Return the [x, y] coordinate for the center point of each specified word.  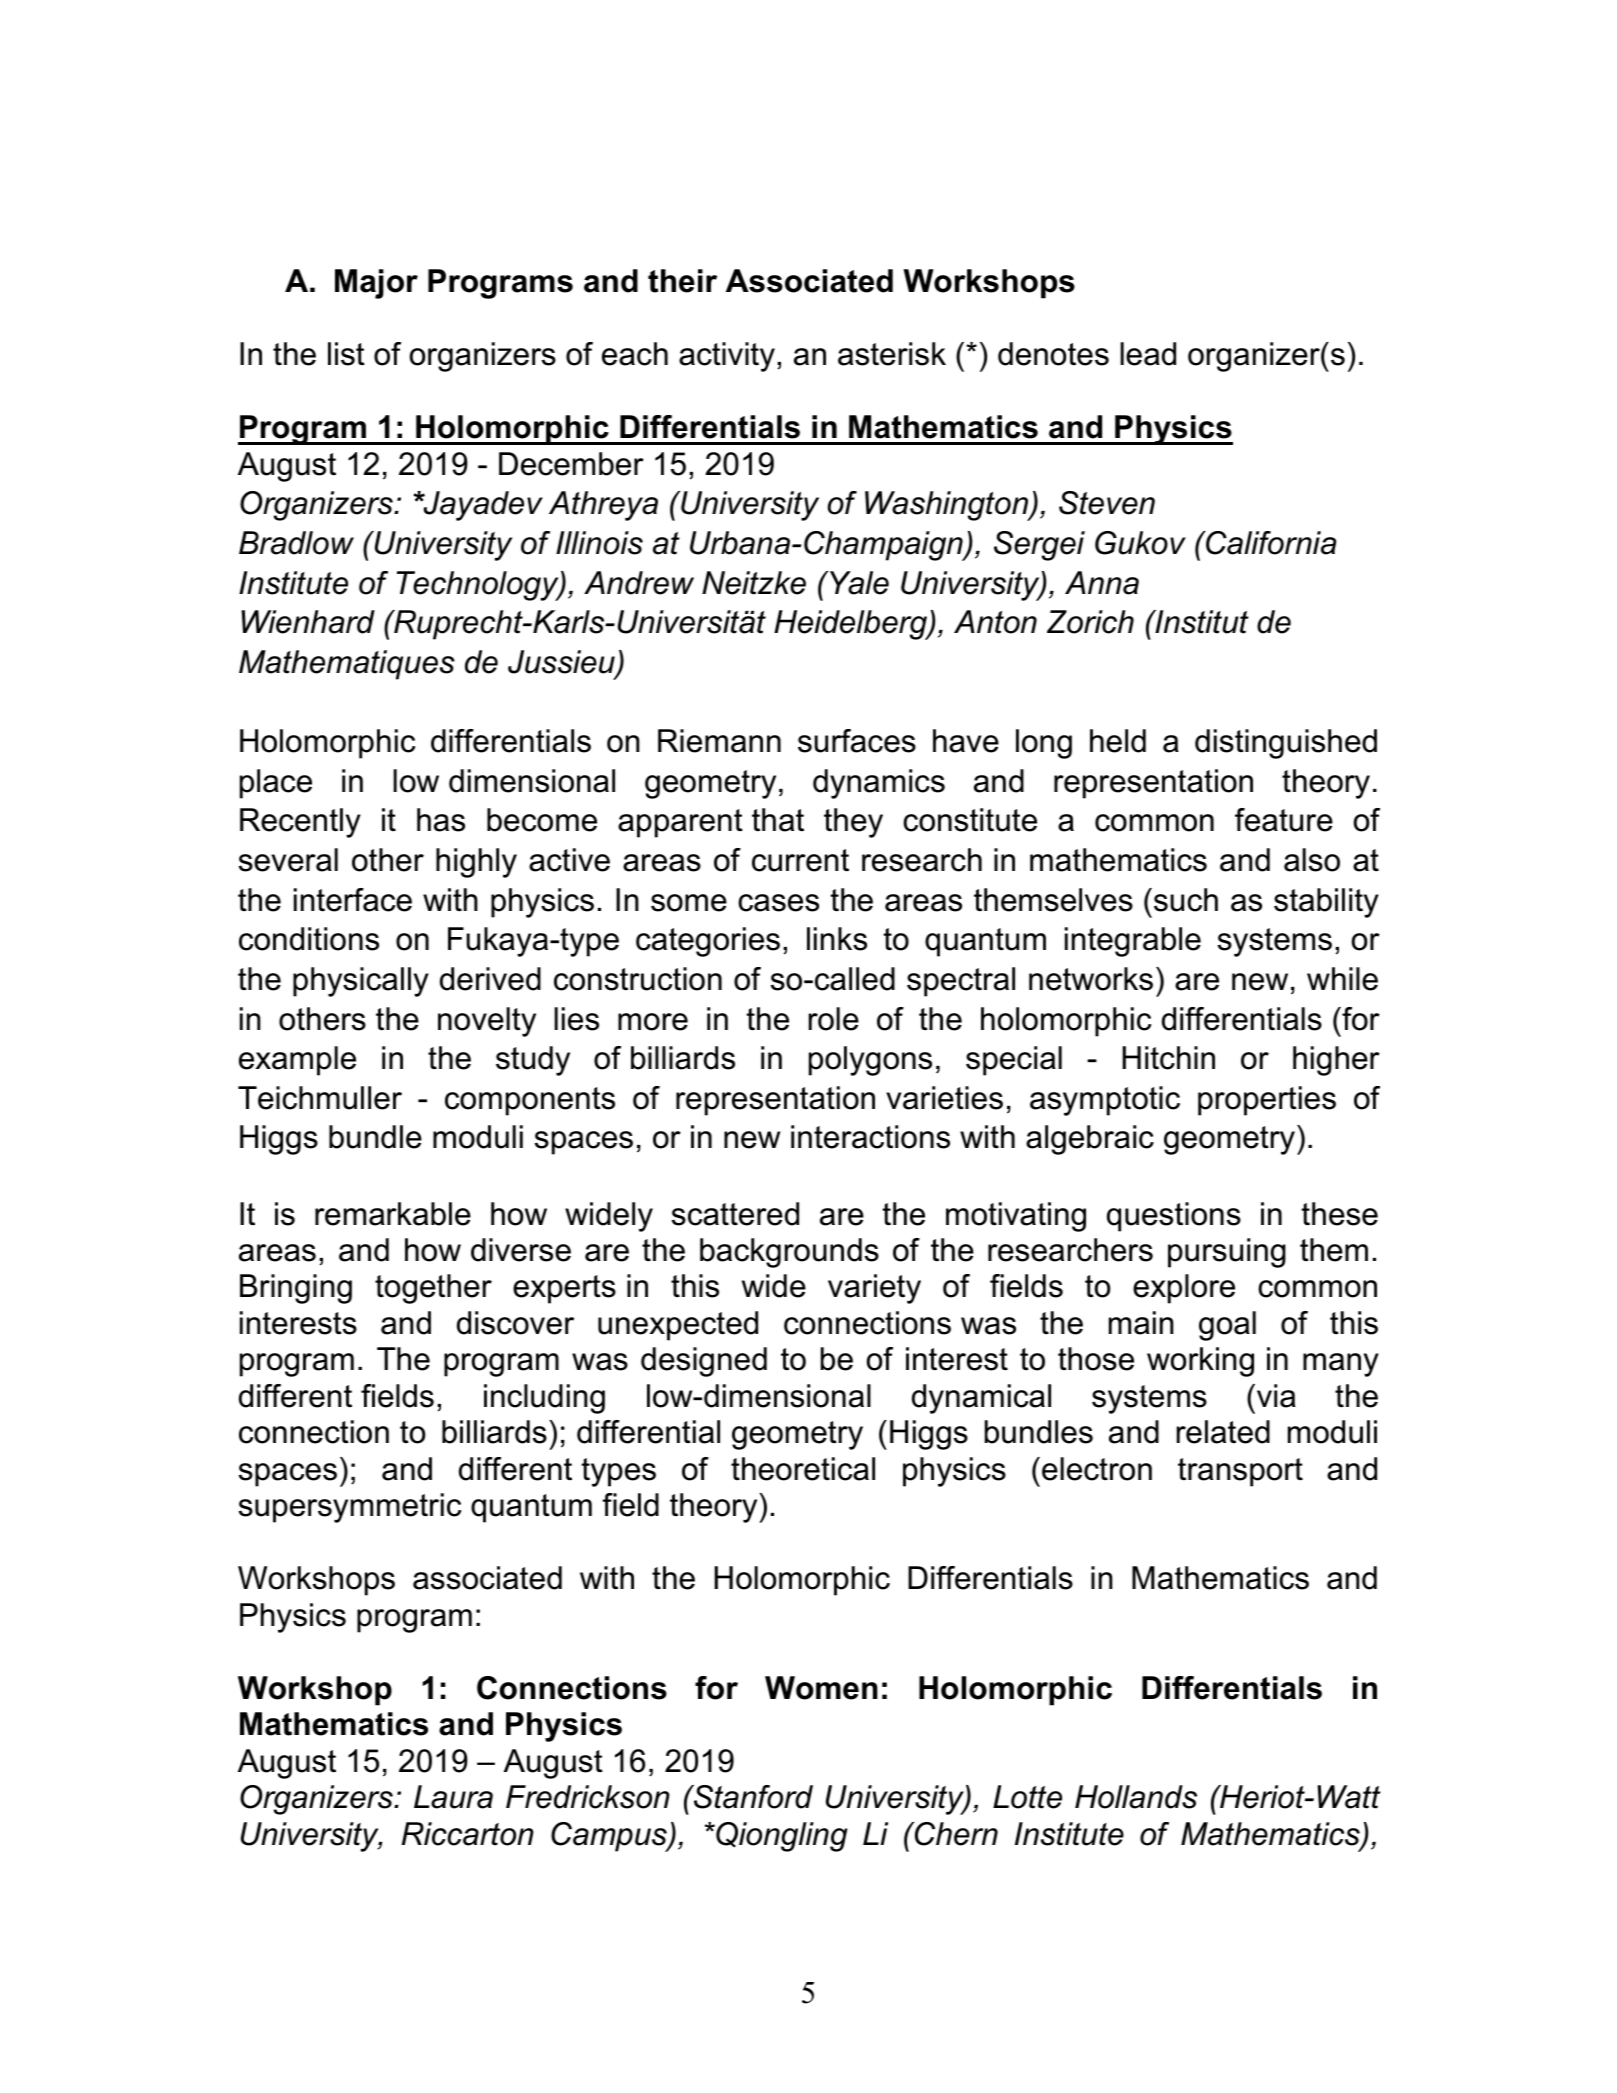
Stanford [752, 1797]
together [433, 1289]
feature [1284, 820]
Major [376, 284]
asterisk [892, 354]
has [441, 820]
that [778, 820]
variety [874, 1289]
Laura [453, 1797]
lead [1148, 354]
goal [1227, 1326]
